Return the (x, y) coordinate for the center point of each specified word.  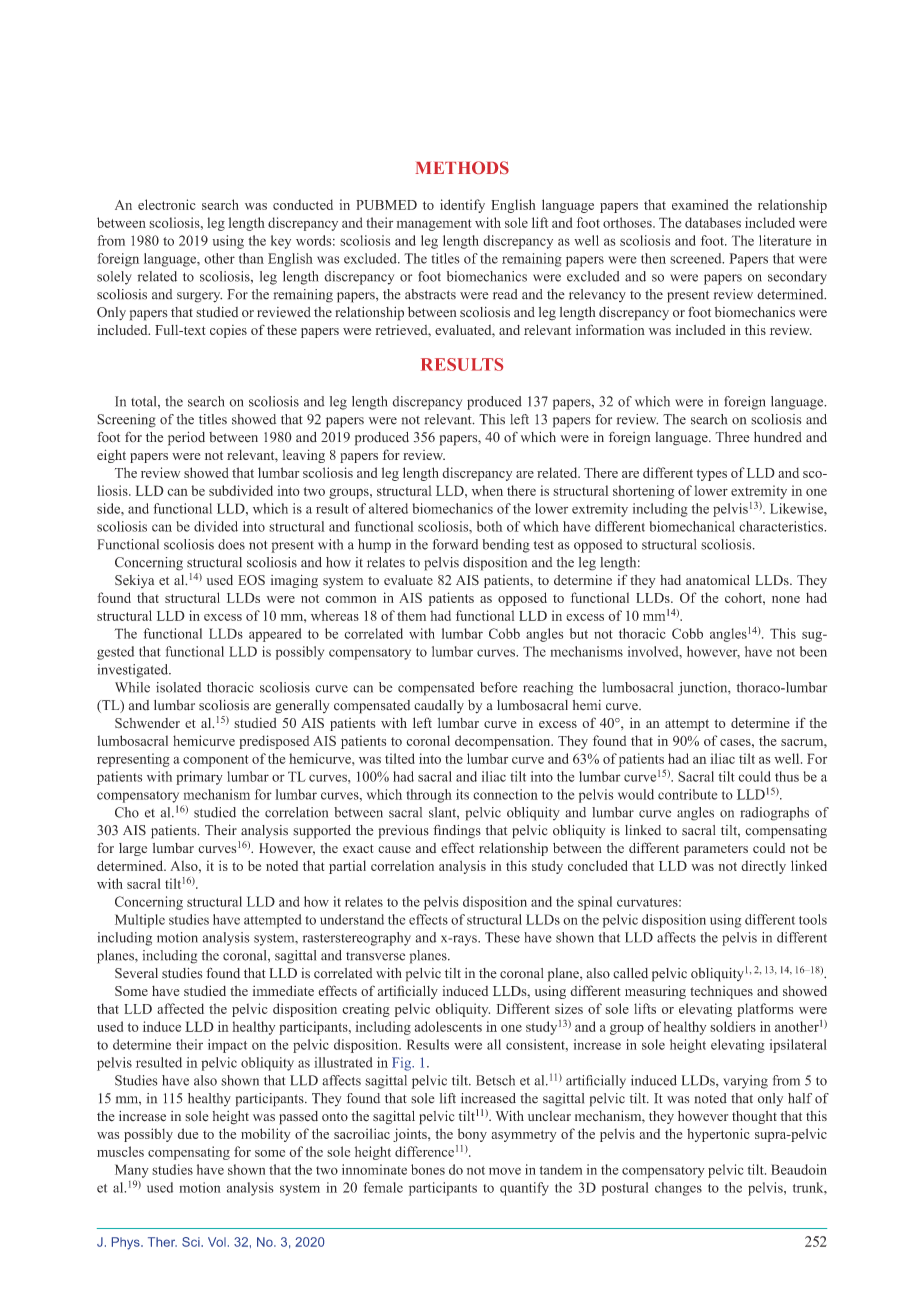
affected (180, 1008)
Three (732, 437)
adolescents (448, 1026)
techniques (721, 992)
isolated (178, 687)
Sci (192, 1242)
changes (678, 1189)
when (487, 490)
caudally (439, 706)
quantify (524, 1189)
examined (700, 204)
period (186, 438)
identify (462, 206)
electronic (167, 204)
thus (787, 776)
